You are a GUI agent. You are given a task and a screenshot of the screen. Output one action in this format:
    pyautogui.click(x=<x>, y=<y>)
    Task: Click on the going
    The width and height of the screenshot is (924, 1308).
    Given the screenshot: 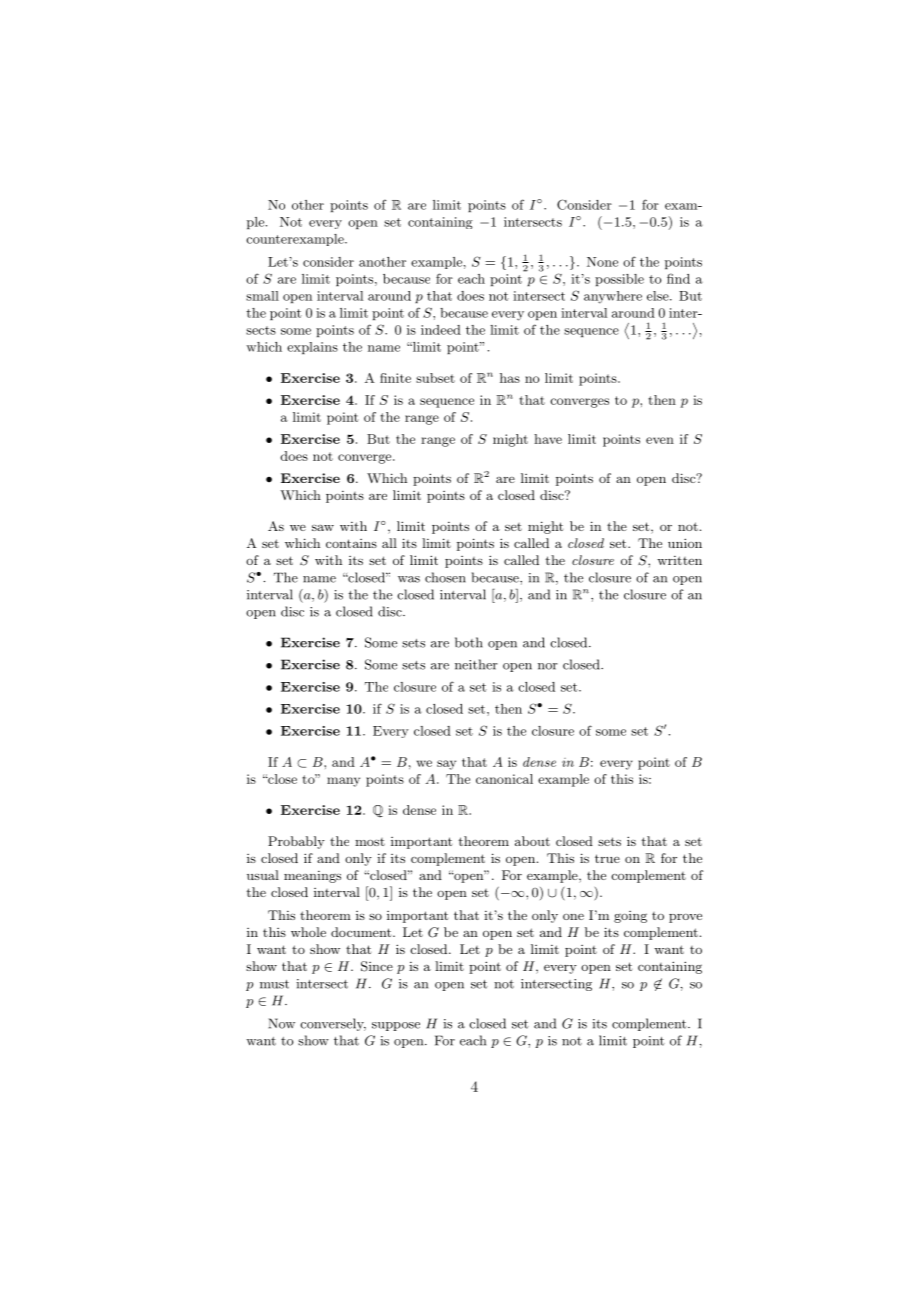 What is the action you would take?
    pyautogui.click(x=630, y=917)
